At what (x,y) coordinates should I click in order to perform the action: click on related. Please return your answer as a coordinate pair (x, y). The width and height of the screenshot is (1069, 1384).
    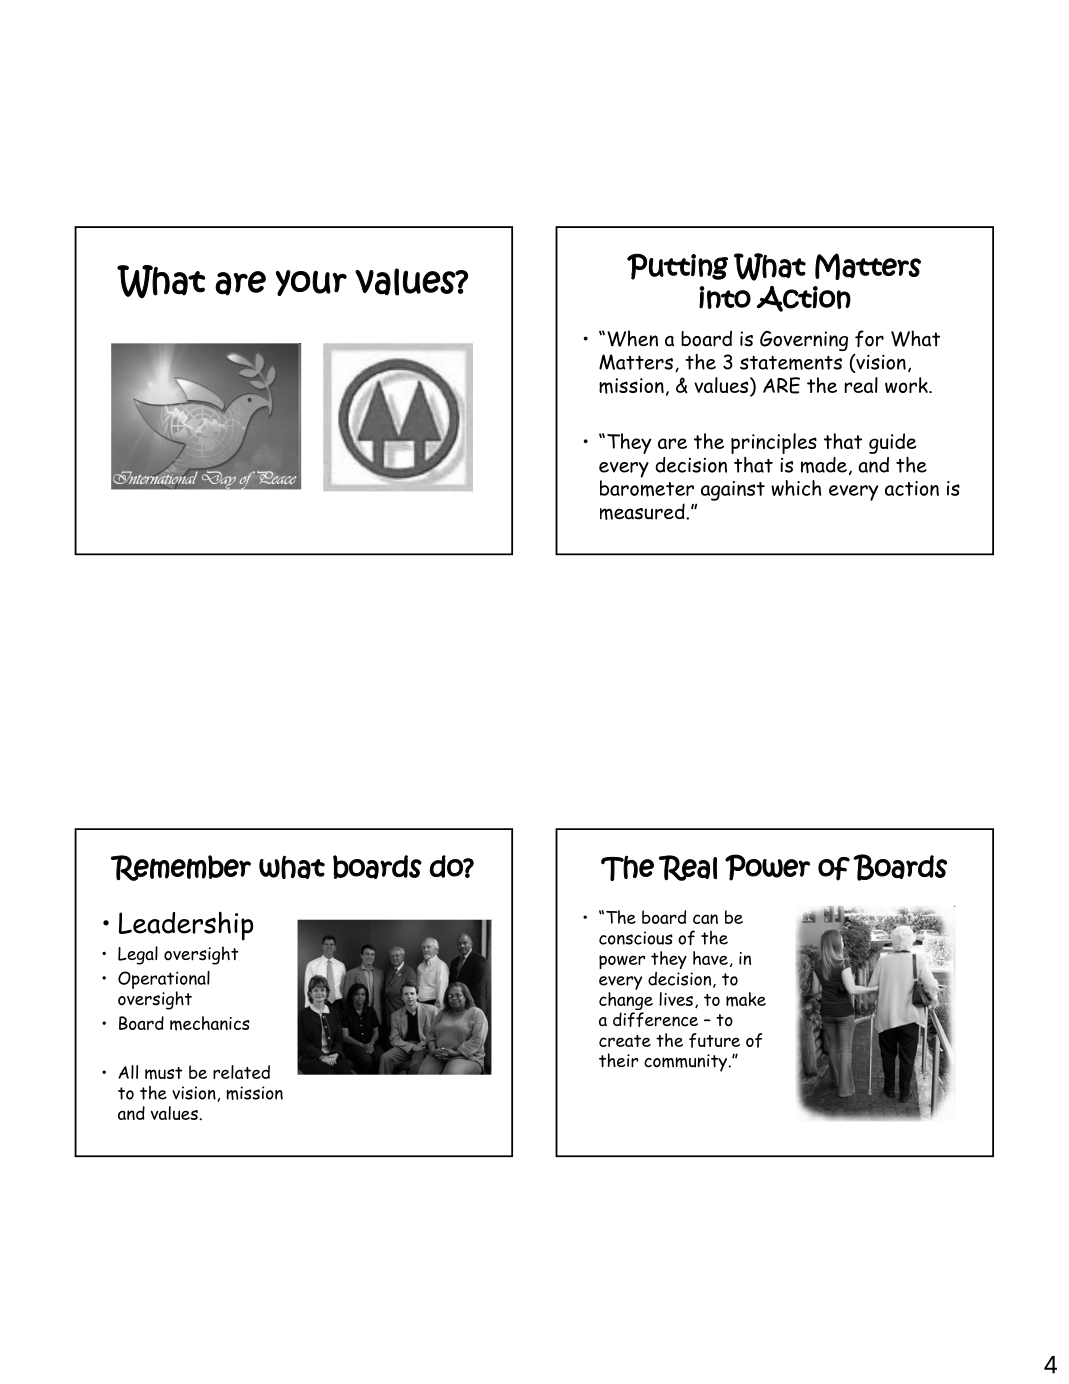
    Looking at the image, I should click on (241, 1072).
